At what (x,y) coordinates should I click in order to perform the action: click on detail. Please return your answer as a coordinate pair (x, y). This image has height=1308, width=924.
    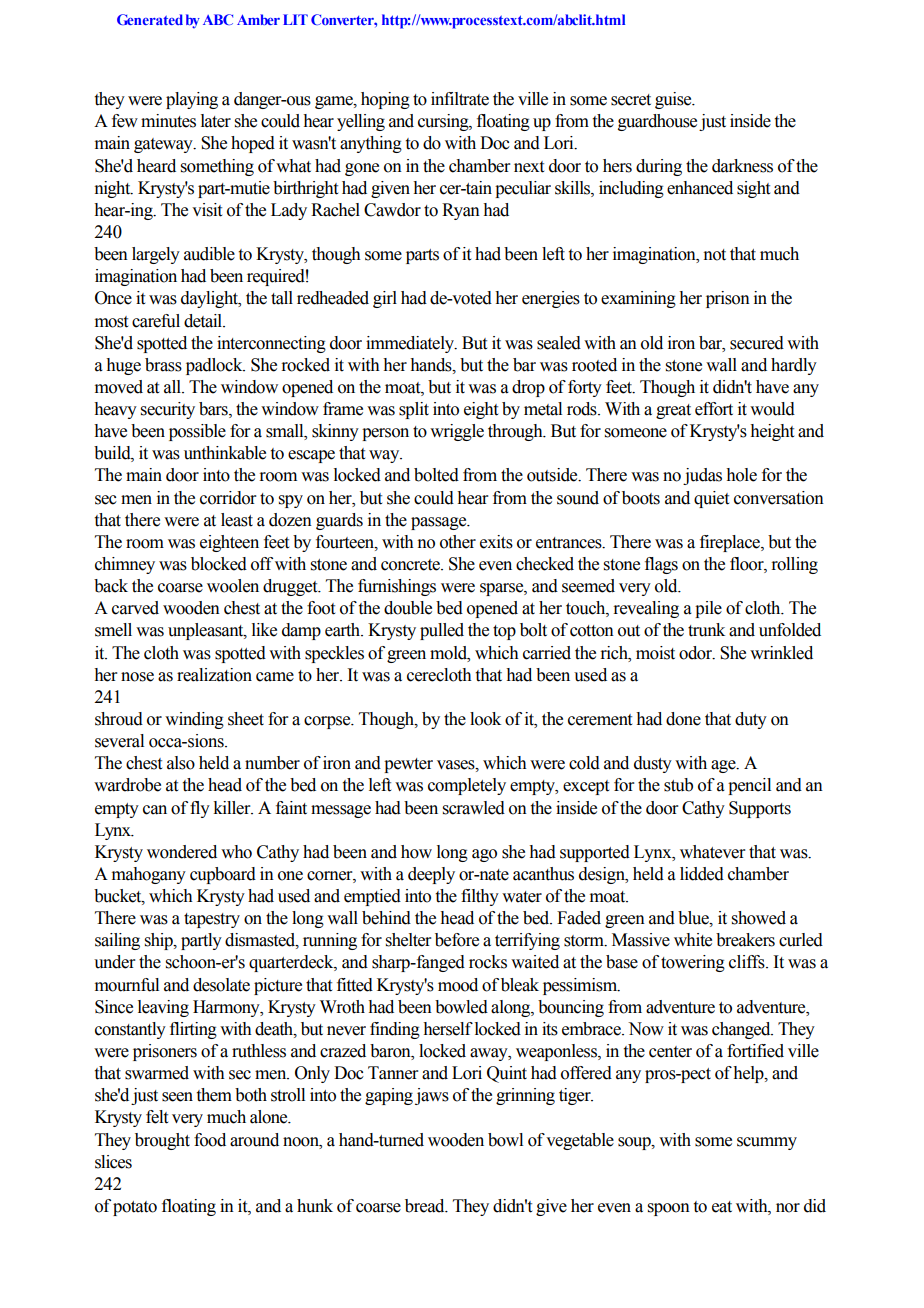
    Looking at the image, I should click on (204, 321).
